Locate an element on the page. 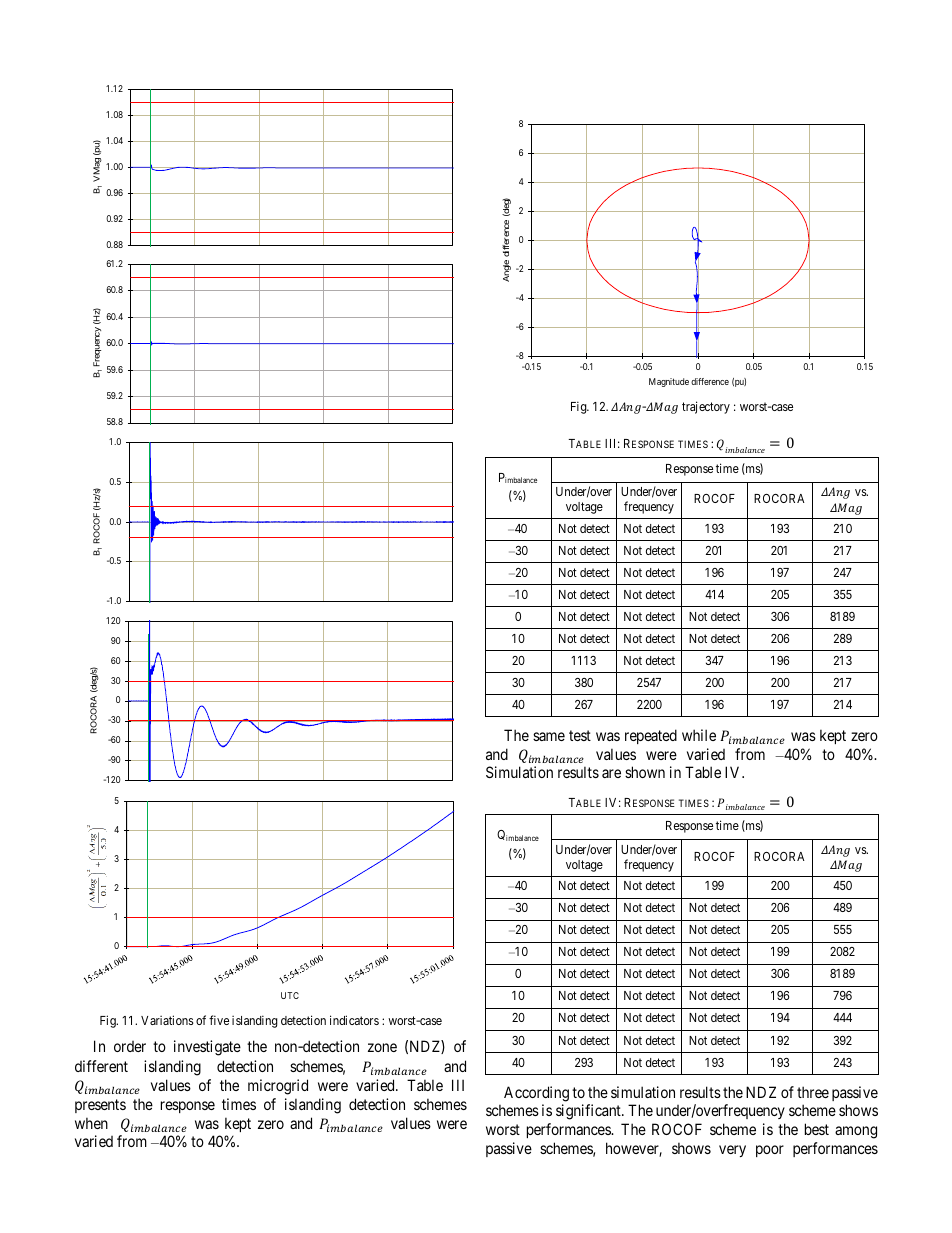 This image has height=1233, width=952. repeated is located at coordinates (651, 736).
